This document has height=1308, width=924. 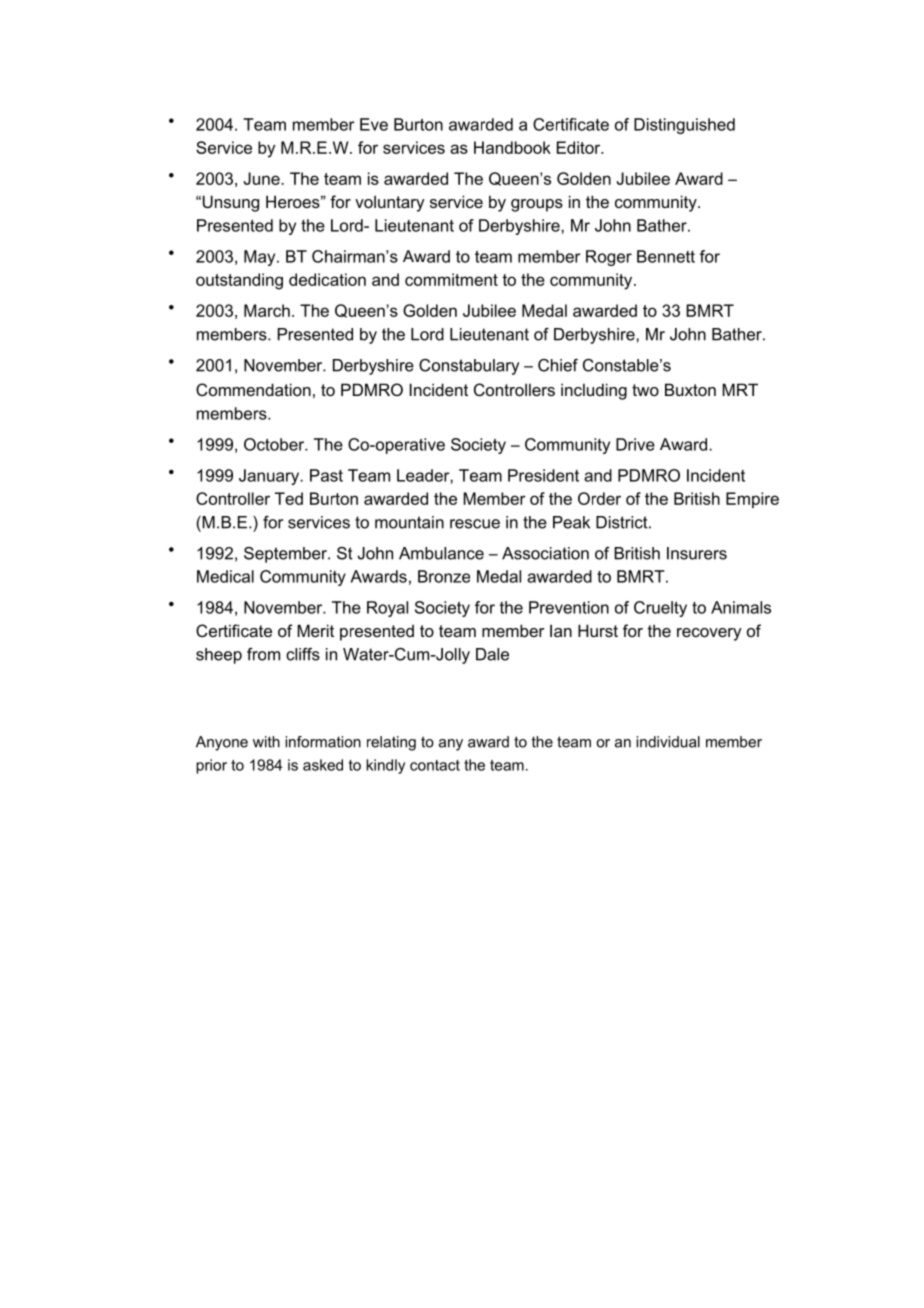 What do you see at coordinates (270, 477) in the document?
I see `January` at bounding box center [270, 477].
